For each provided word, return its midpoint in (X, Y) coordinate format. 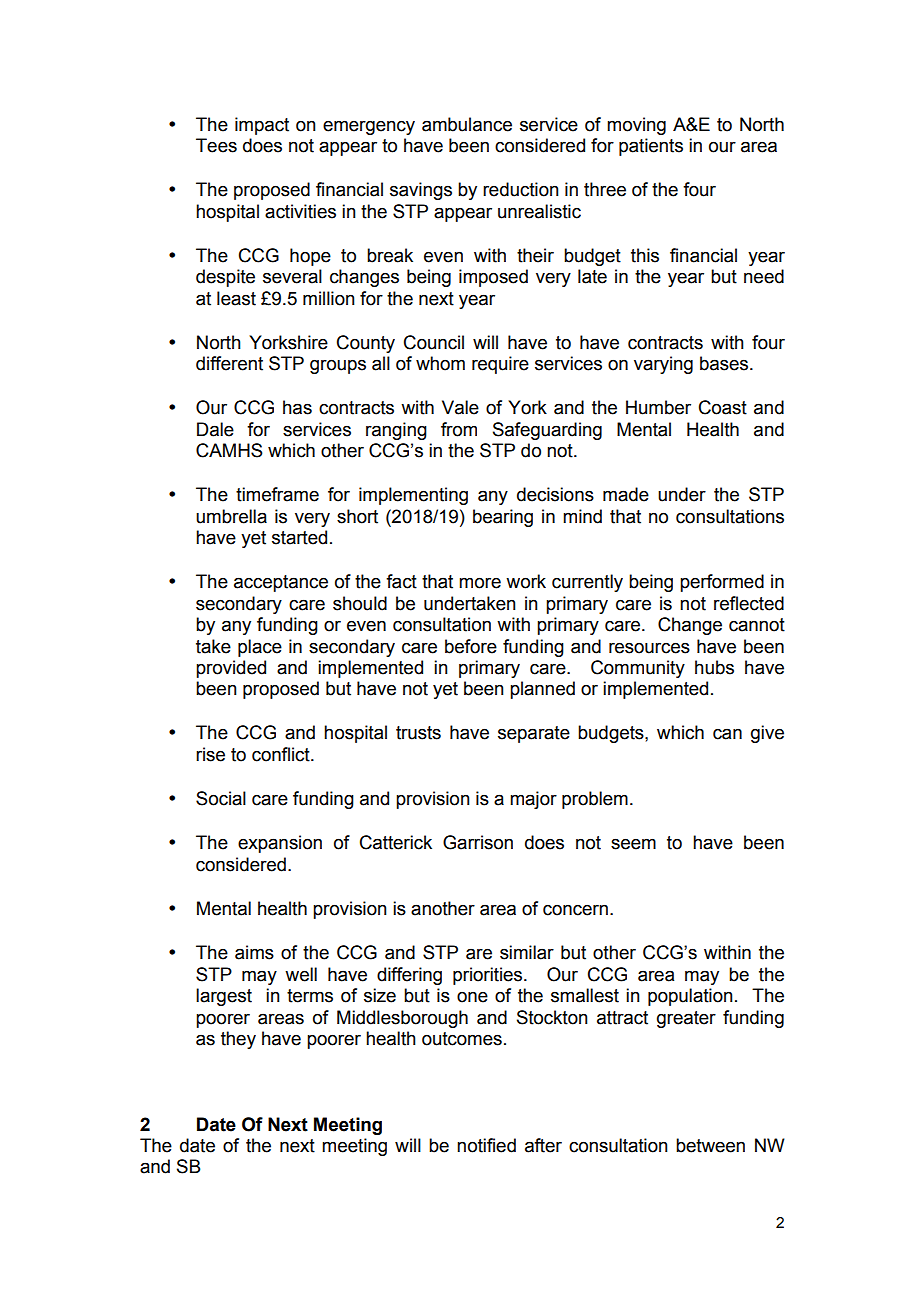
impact (262, 126)
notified (486, 1145)
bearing (503, 518)
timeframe (277, 494)
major (533, 800)
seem (633, 844)
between (710, 1145)
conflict (282, 754)
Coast (723, 407)
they (238, 1040)
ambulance (467, 124)
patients (651, 147)
